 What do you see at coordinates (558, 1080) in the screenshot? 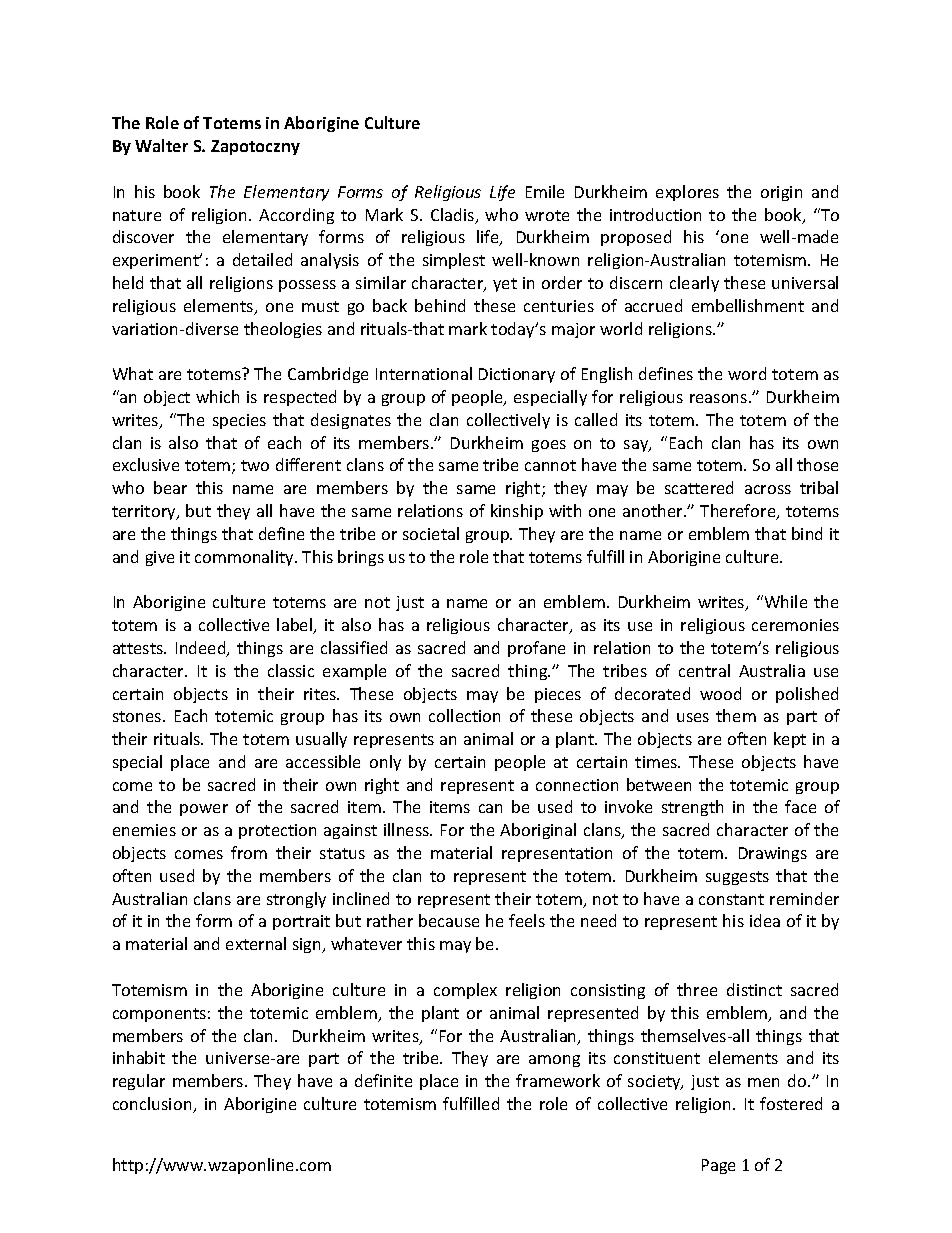
I see `framework` at bounding box center [558, 1080].
